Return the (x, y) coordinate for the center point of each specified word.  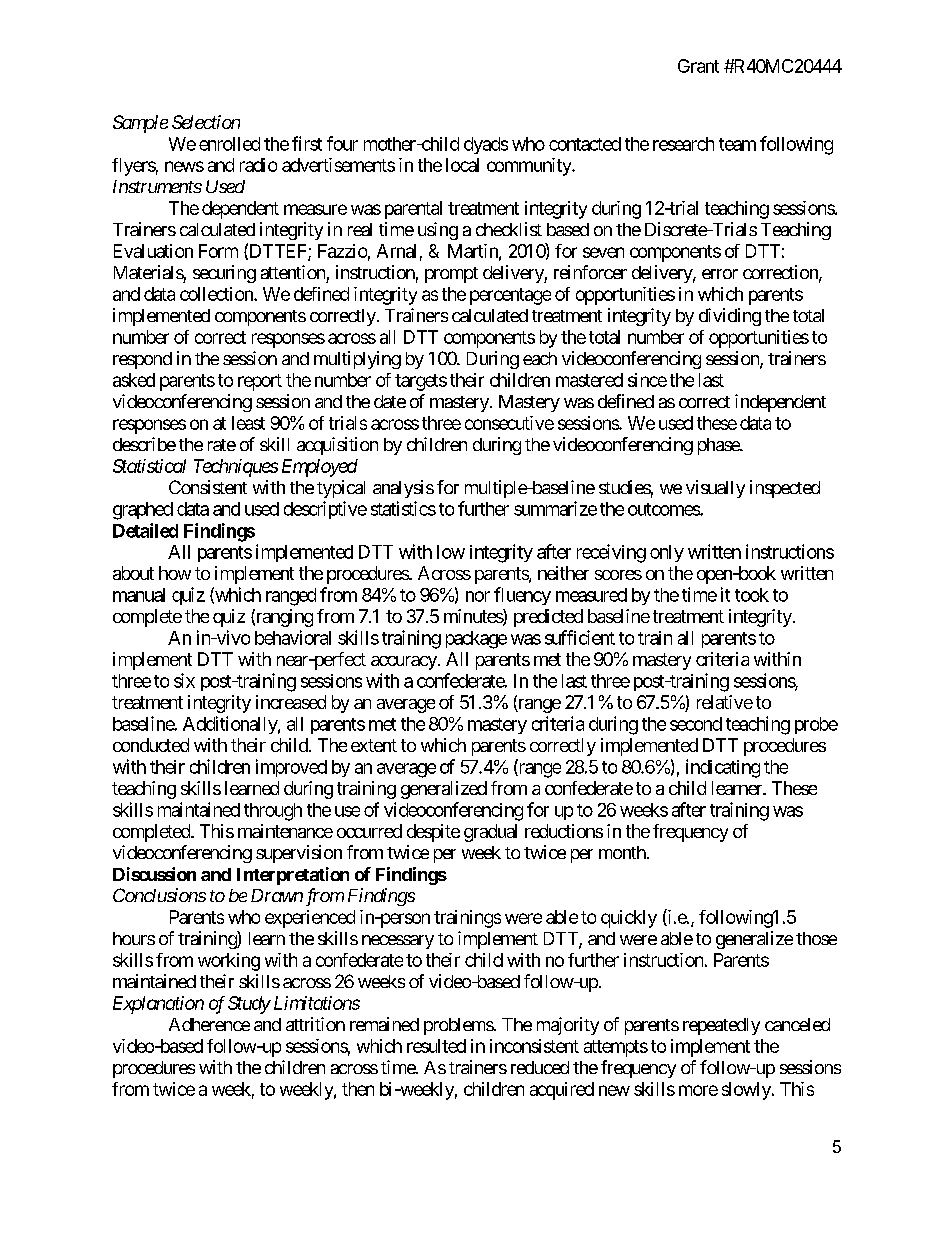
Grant (698, 66)
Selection (206, 122)
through (273, 812)
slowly (747, 1091)
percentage (510, 296)
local (462, 165)
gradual (490, 833)
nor (478, 596)
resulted (436, 1046)
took (752, 595)
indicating (723, 768)
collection (217, 294)
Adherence (209, 1024)
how (175, 573)
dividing (730, 317)
